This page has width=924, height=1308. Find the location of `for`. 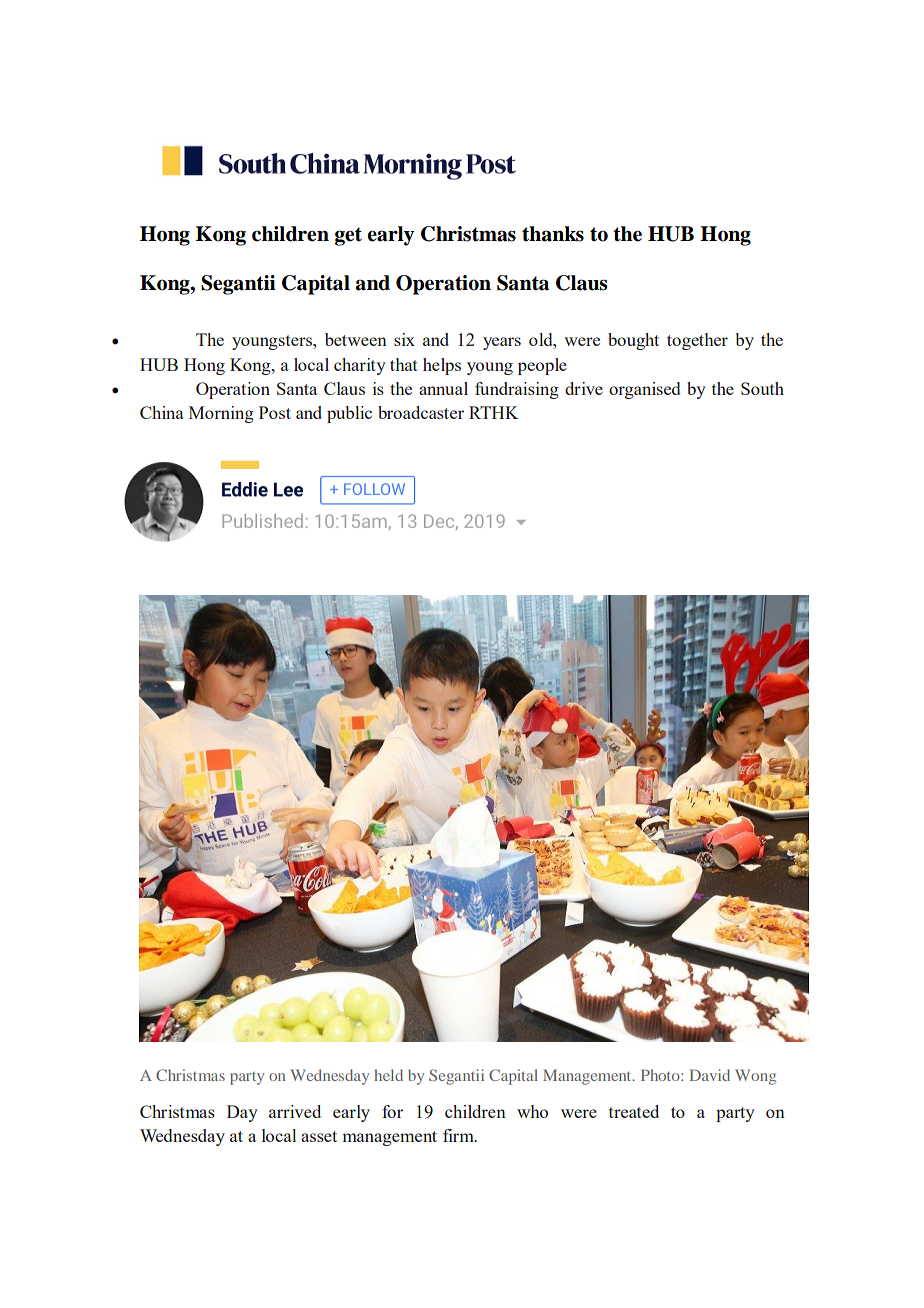

for is located at coordinates (392, 1111).
